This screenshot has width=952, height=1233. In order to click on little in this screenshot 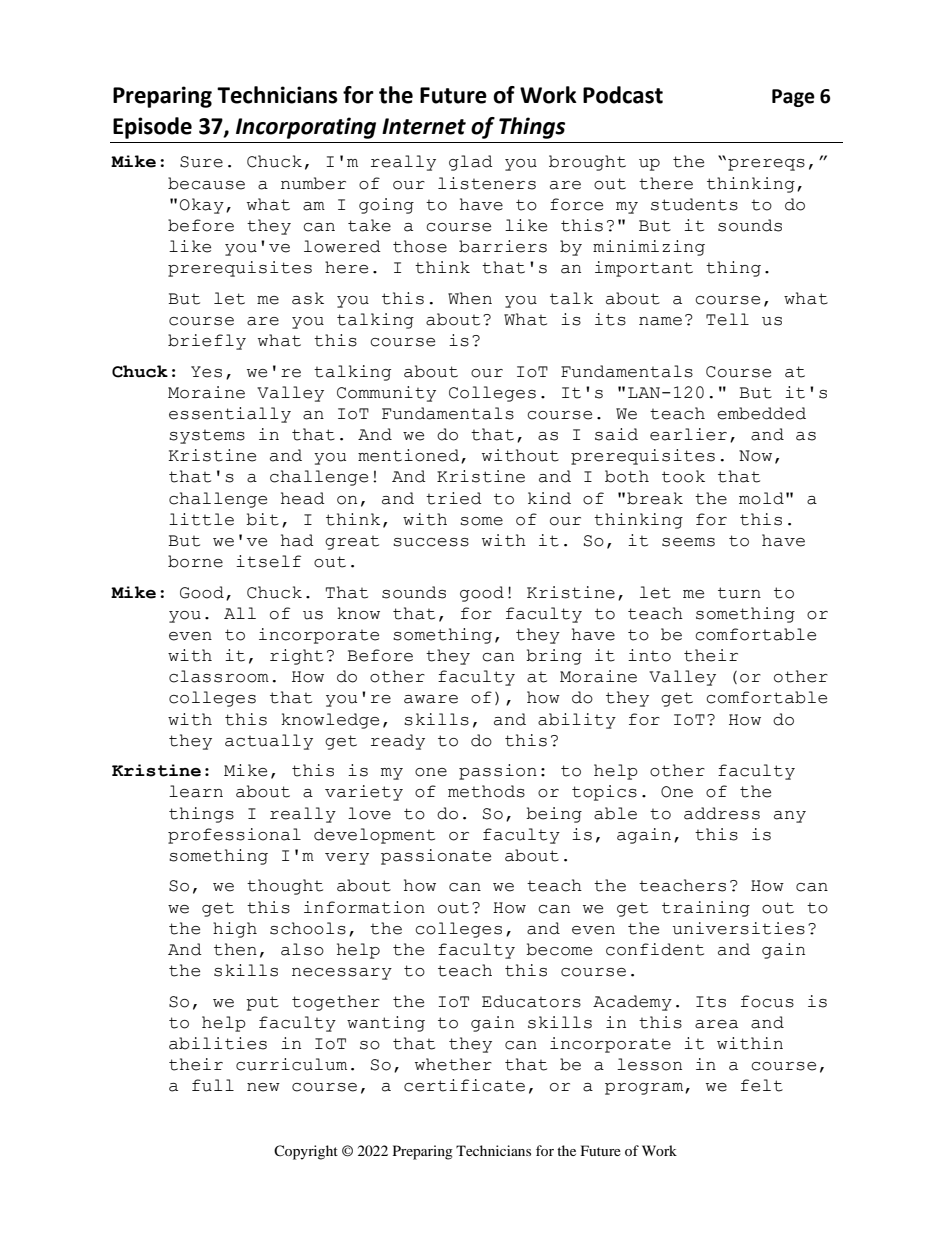, I will do `click(201, 519)`.
